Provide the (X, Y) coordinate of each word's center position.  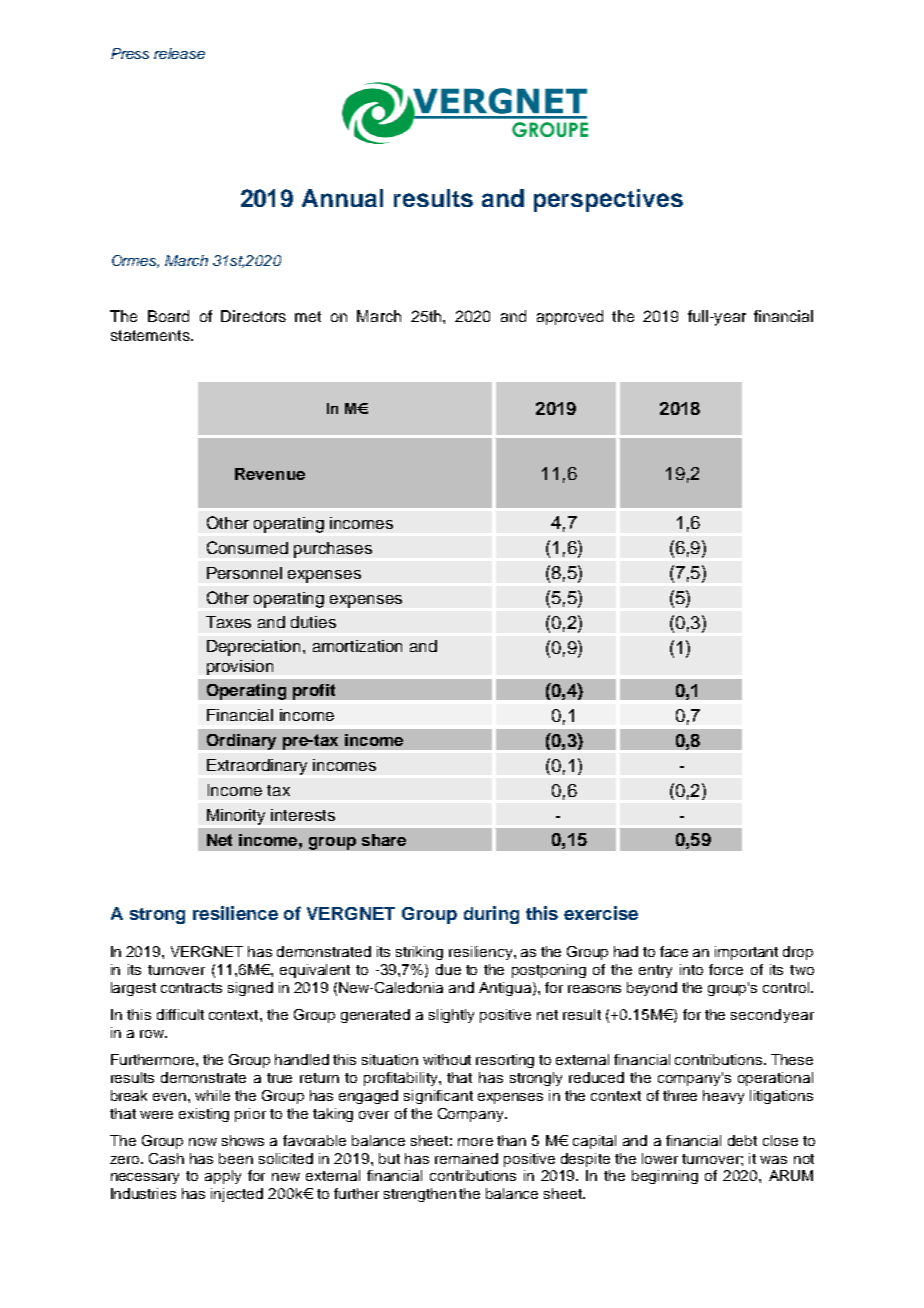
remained (466, 1158)
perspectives (608, 200)
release (179, 53)
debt (742, 1140)
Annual (342, 198)
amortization (357, 646)
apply (223, 1177)
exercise (601, 913)
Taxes (228, 622)
